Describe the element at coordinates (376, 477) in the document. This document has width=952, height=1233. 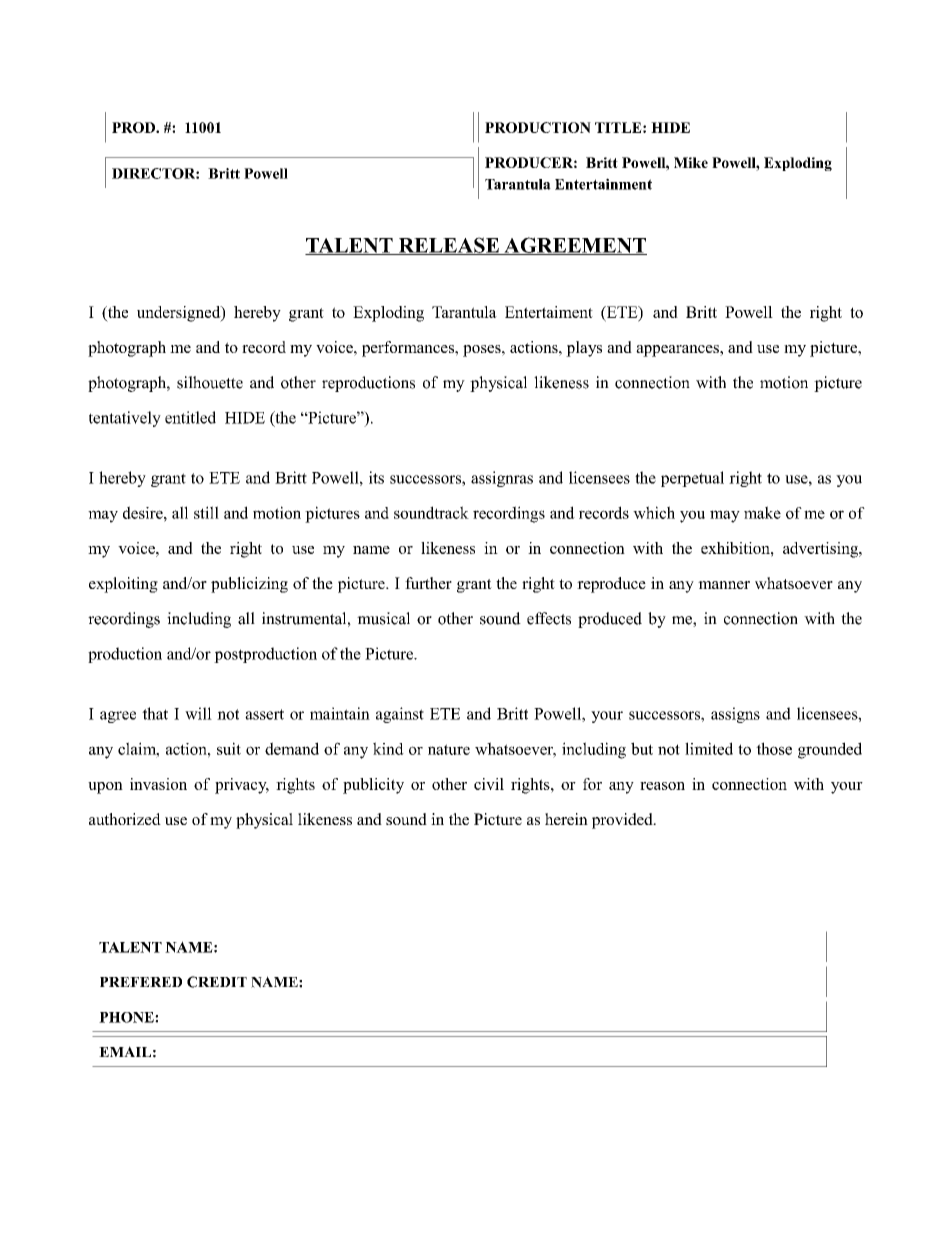
I see `its` at that location.
